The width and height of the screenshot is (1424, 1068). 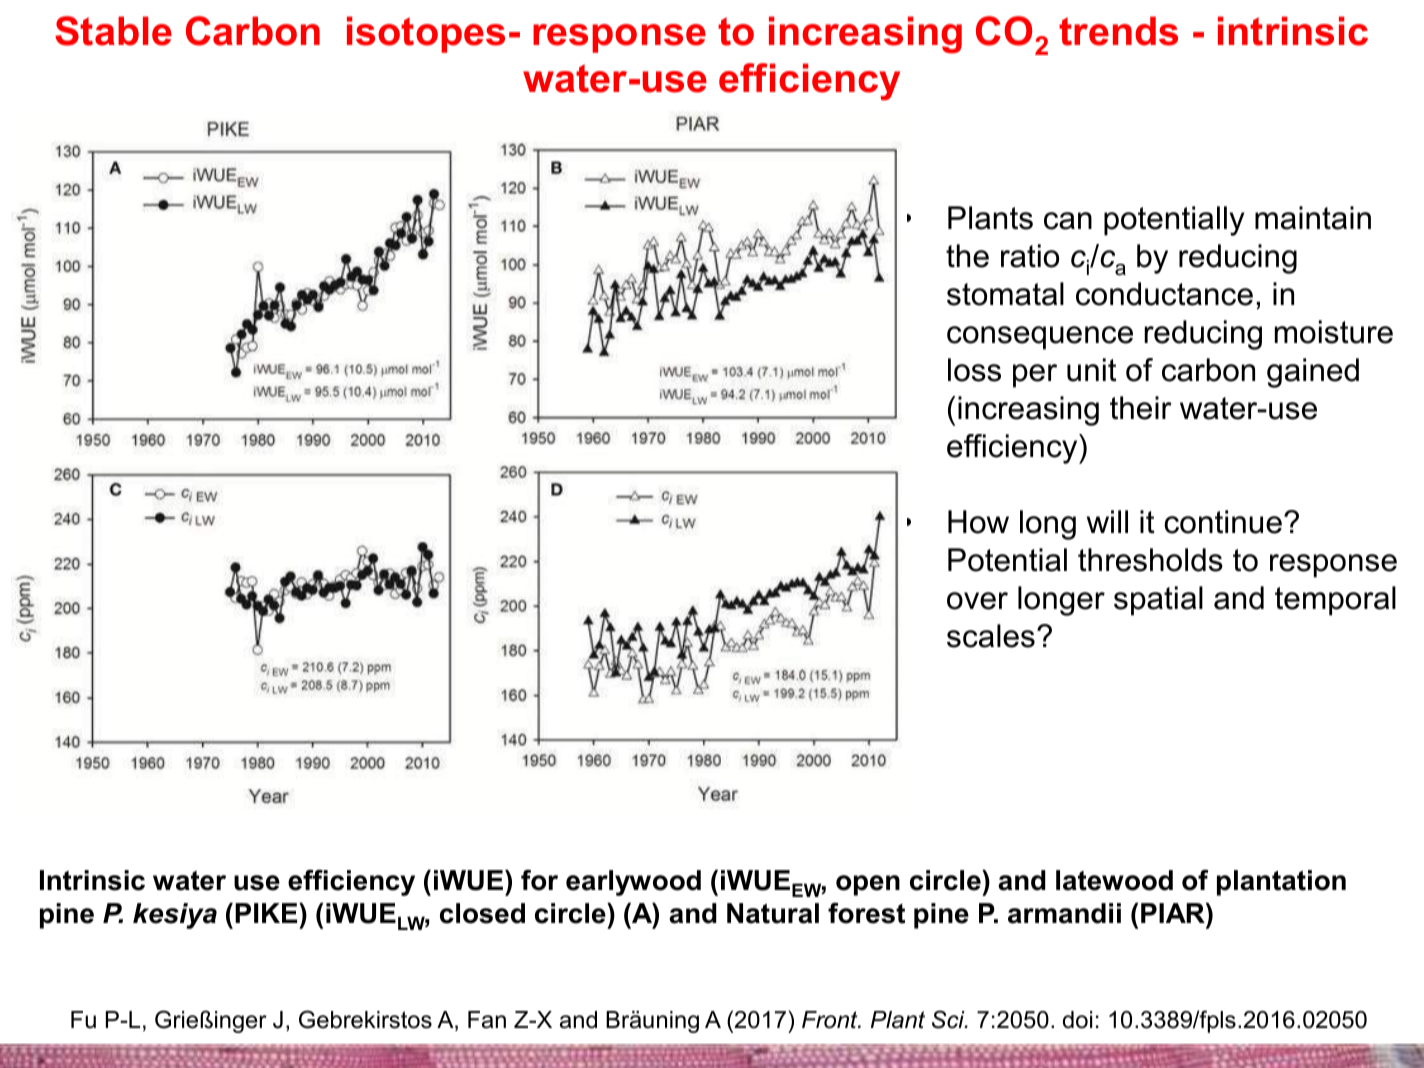 What do you see at coordinates (1313, 218) in the screenshot?
I see `maintain` at bounding box center [1313, 218].
